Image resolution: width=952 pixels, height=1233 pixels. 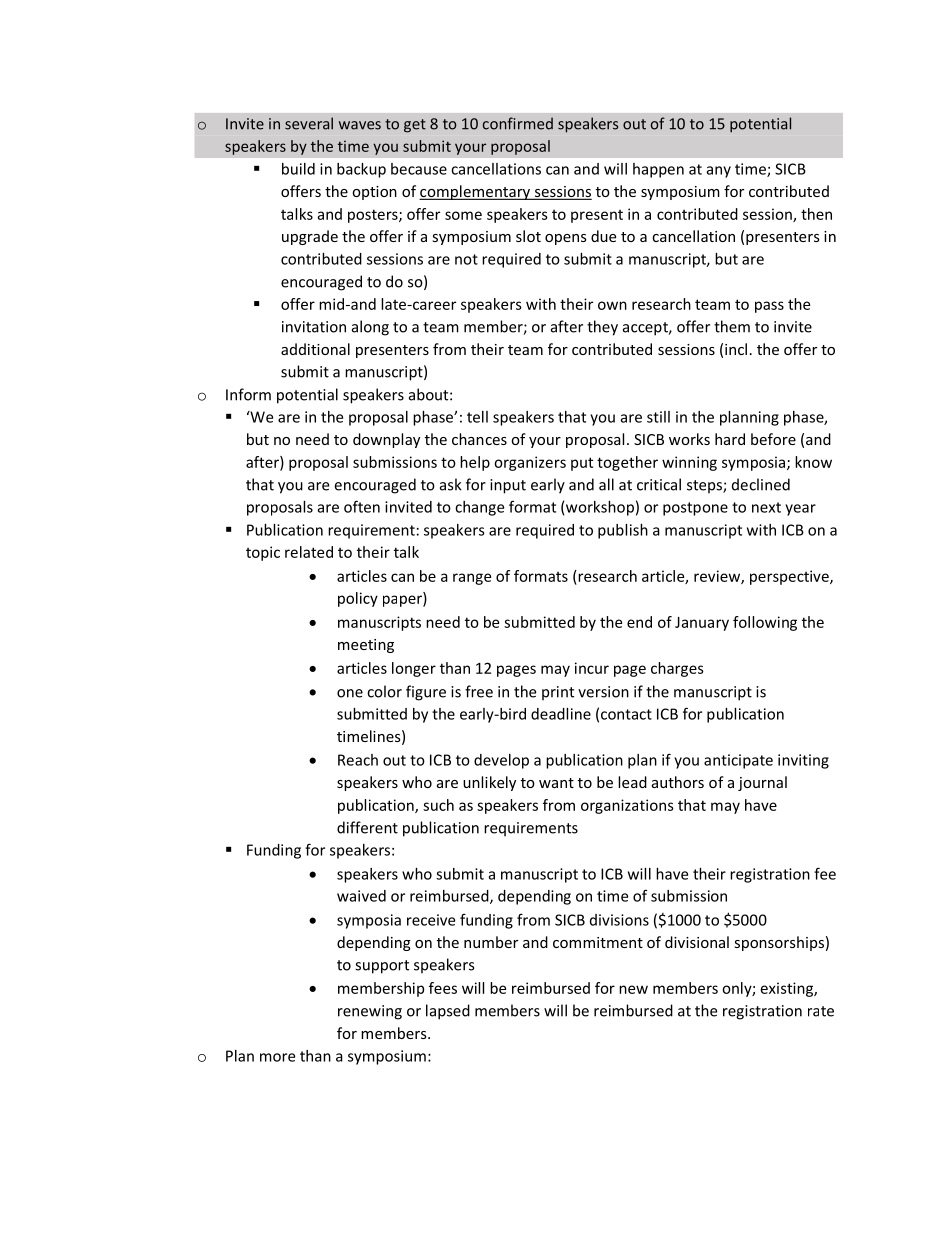 I want to click on range, so click(x=472, y=579).
